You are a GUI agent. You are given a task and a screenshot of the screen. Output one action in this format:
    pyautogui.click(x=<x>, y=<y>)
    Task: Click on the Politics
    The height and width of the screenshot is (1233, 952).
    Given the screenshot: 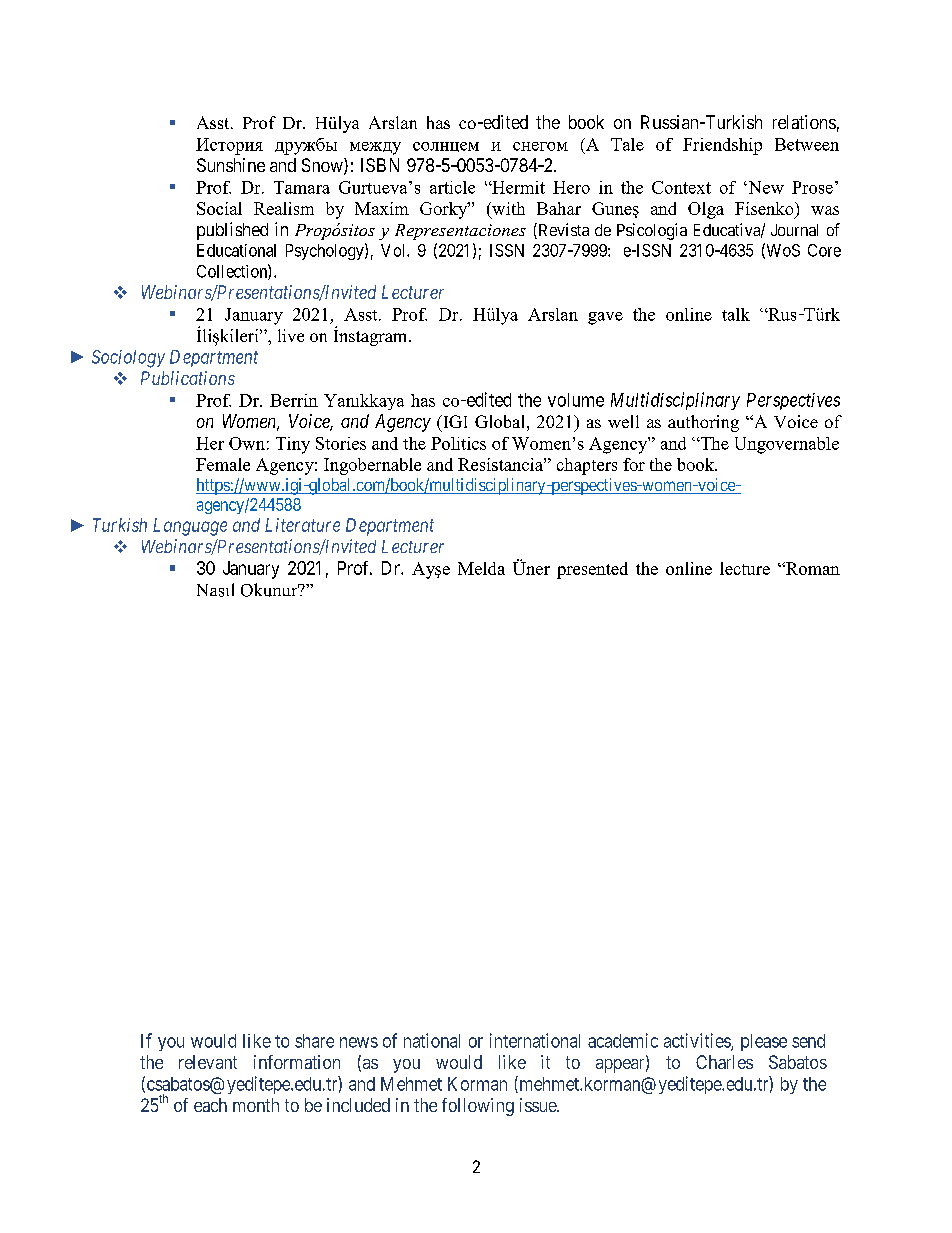 What is the action you would take?
    pyautogui.click(x=458, y=443)
